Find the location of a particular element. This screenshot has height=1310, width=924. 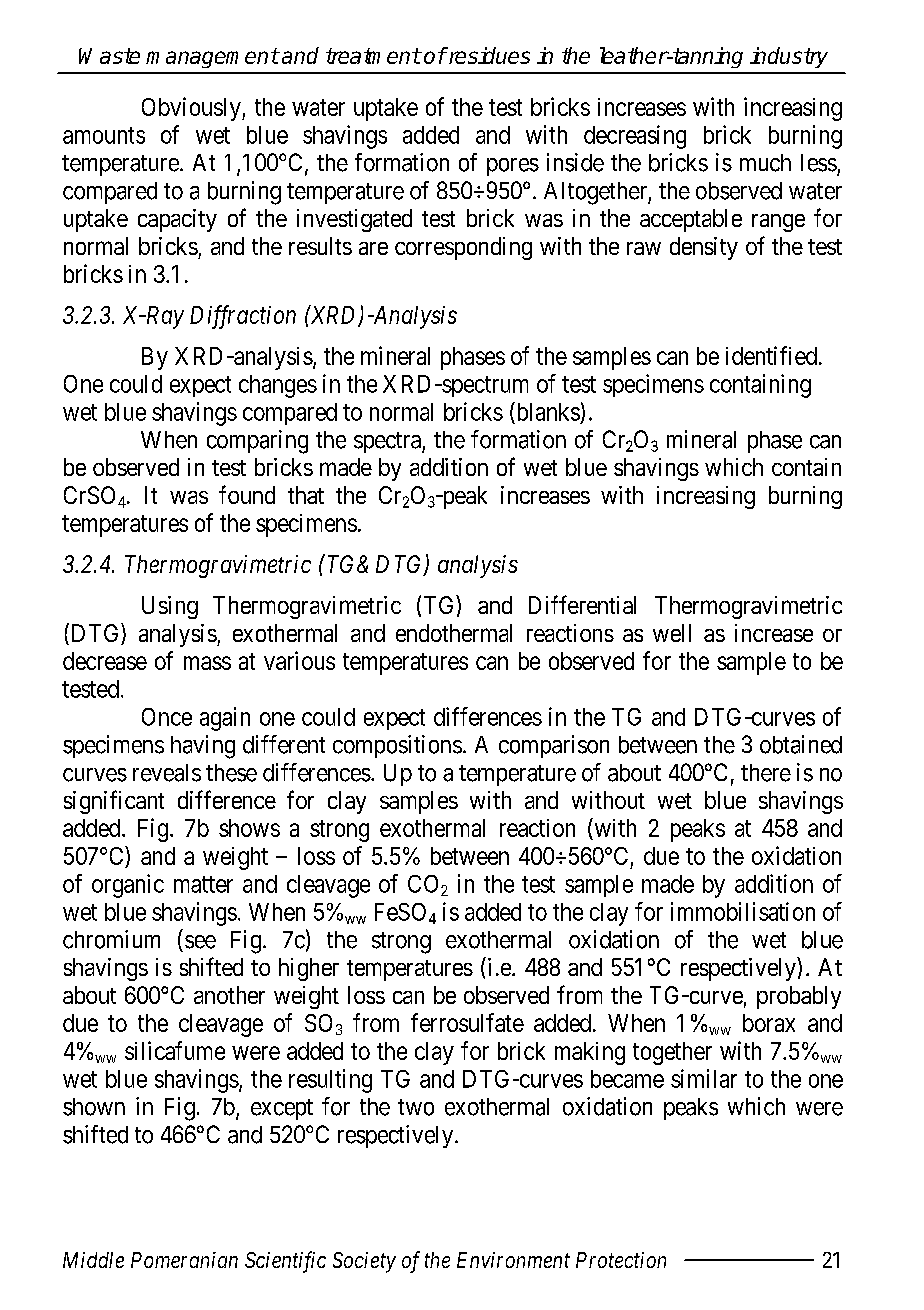

Protection is located at coordinates (621, 1260).
